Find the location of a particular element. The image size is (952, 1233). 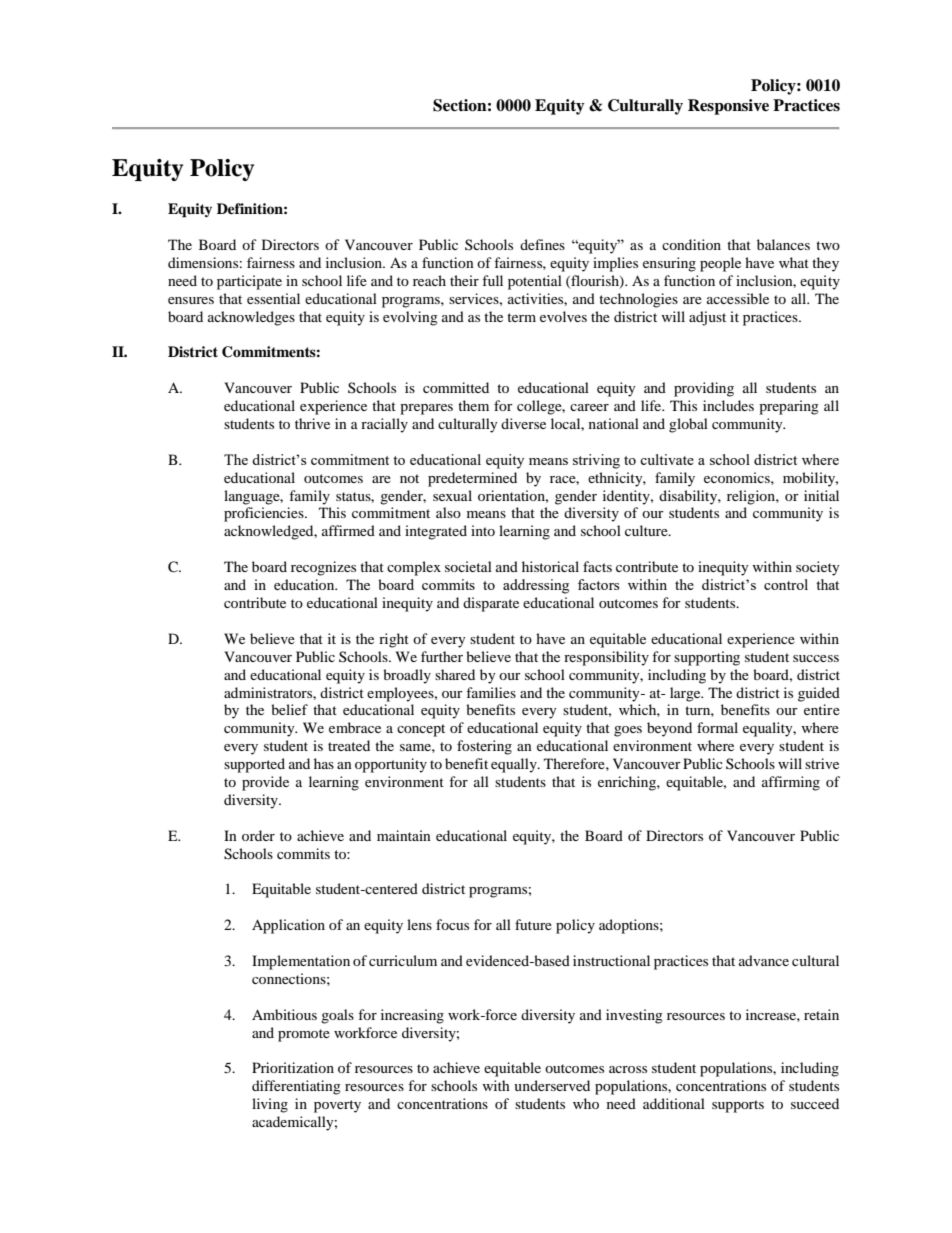

participate is located at coordinates (249, 282).
